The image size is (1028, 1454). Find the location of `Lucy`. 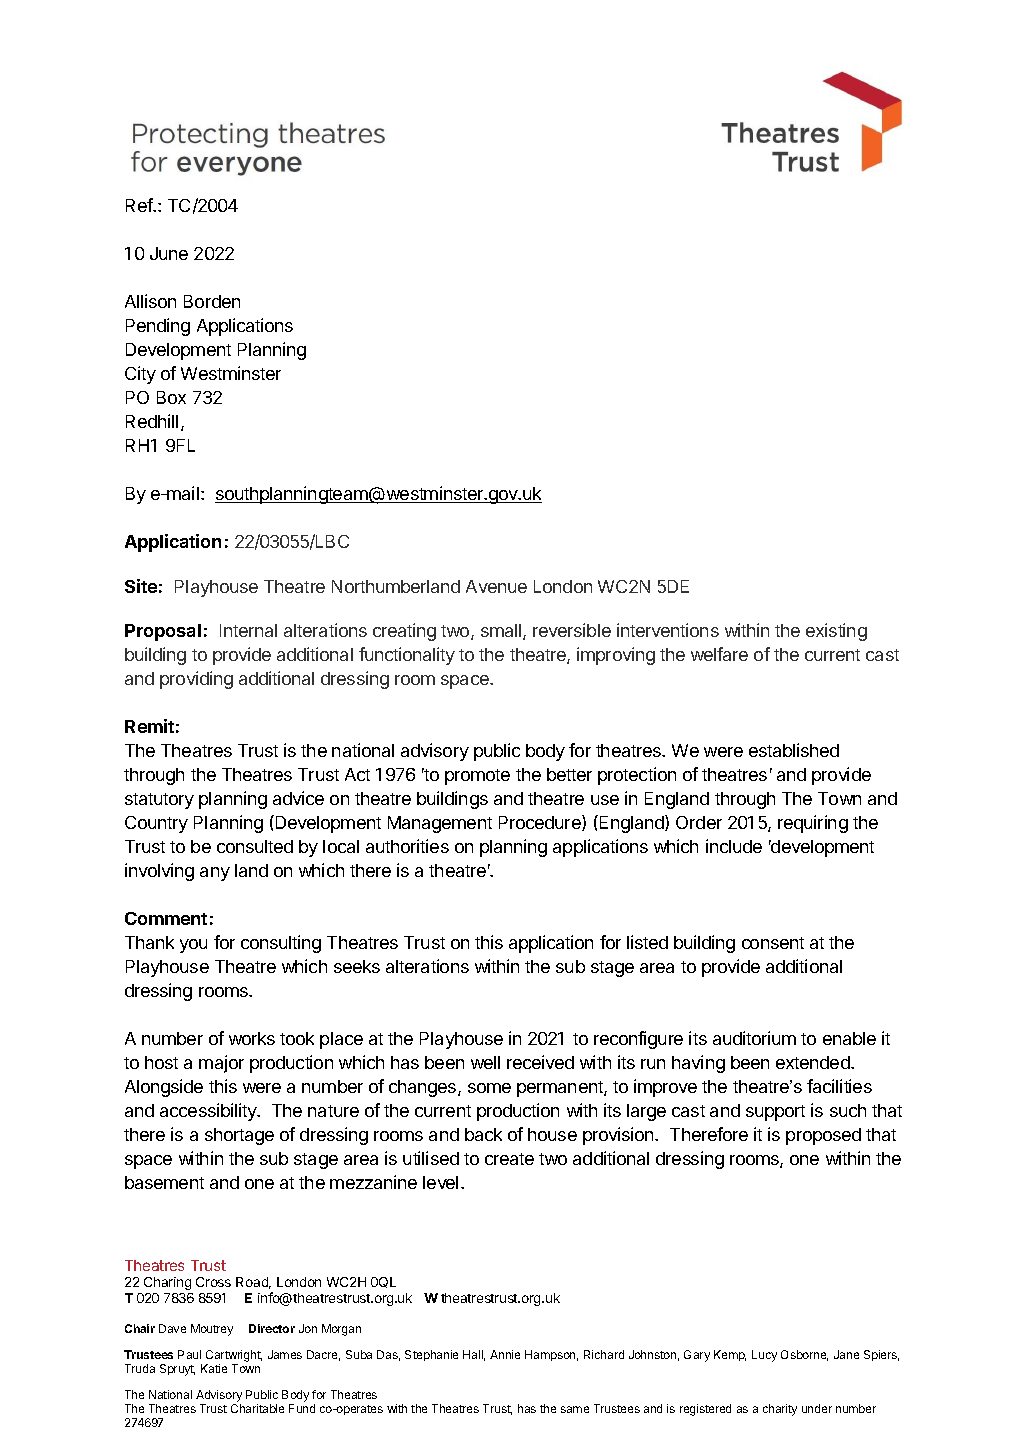

Lucy is located at coordinates (764, 1356).
